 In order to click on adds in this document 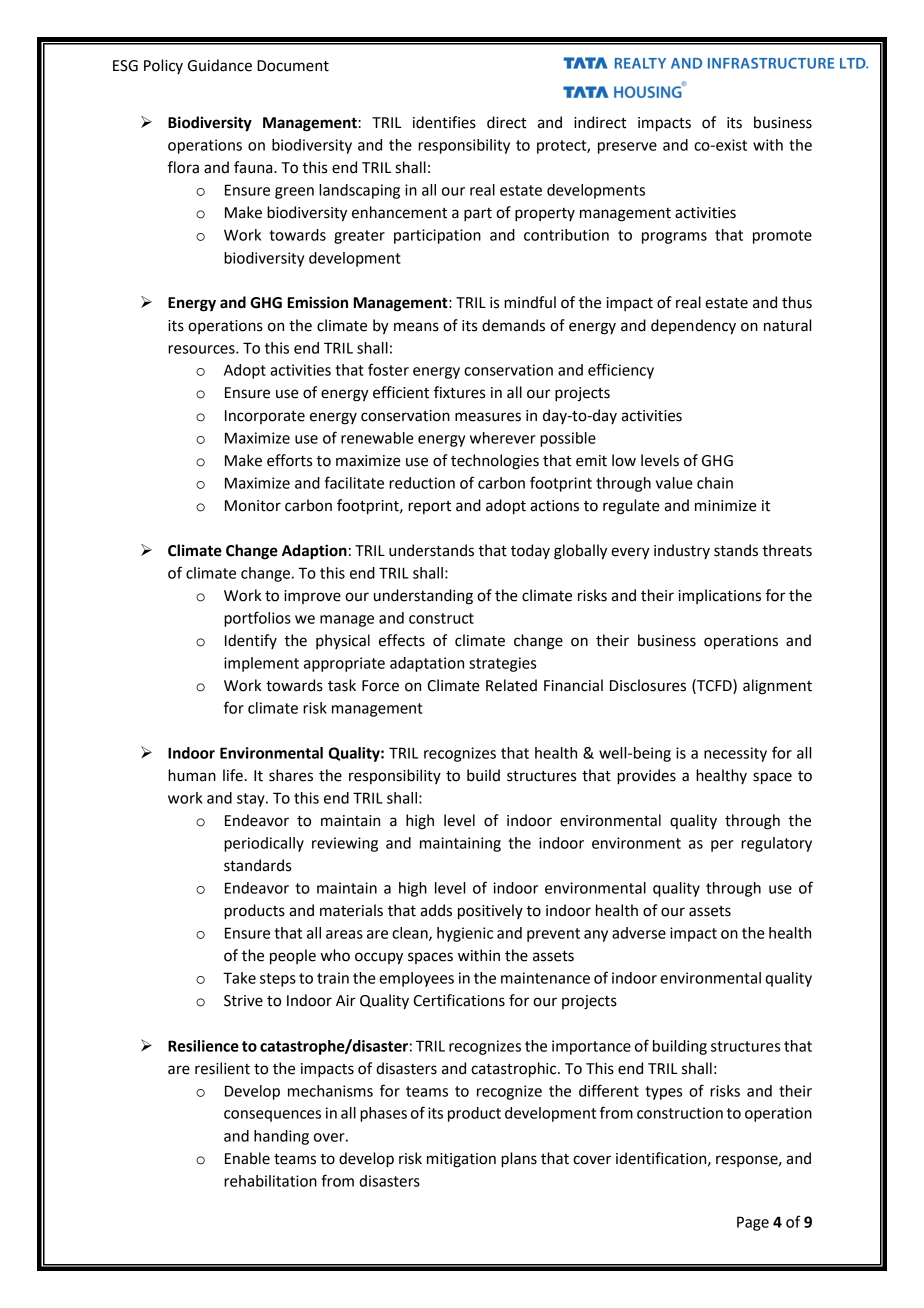, I will do `click(436, 910)`.
